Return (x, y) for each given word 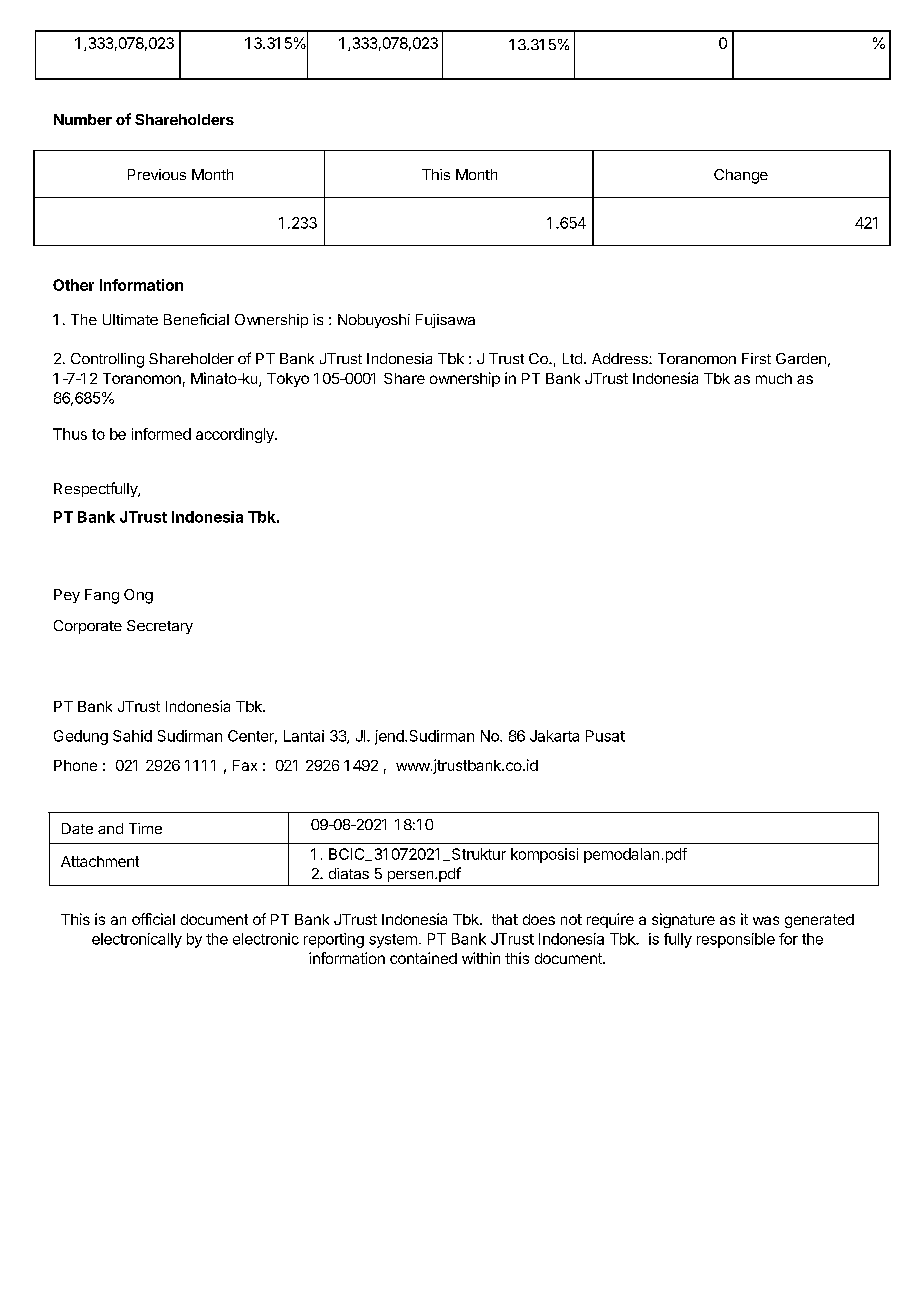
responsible (736, 940)
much (774, 378)
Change (741, 176)
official (153, 919)
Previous (157, 174)
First (756, 358)
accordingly (236, 435)
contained (423, 958)
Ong (138, 596)
